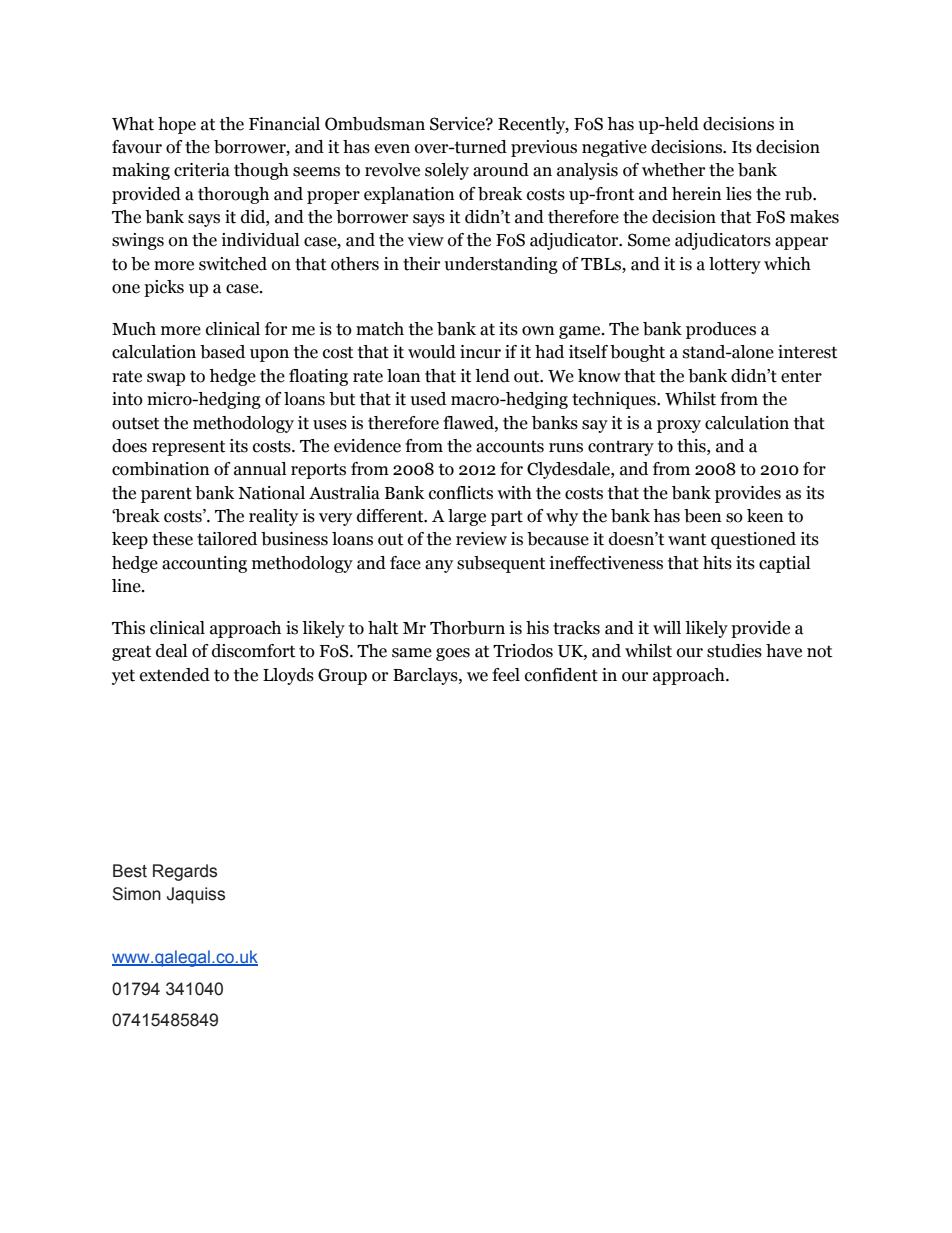 This screenshot has height=1233, width=952. I want to click on whether, so click(673, 170).
